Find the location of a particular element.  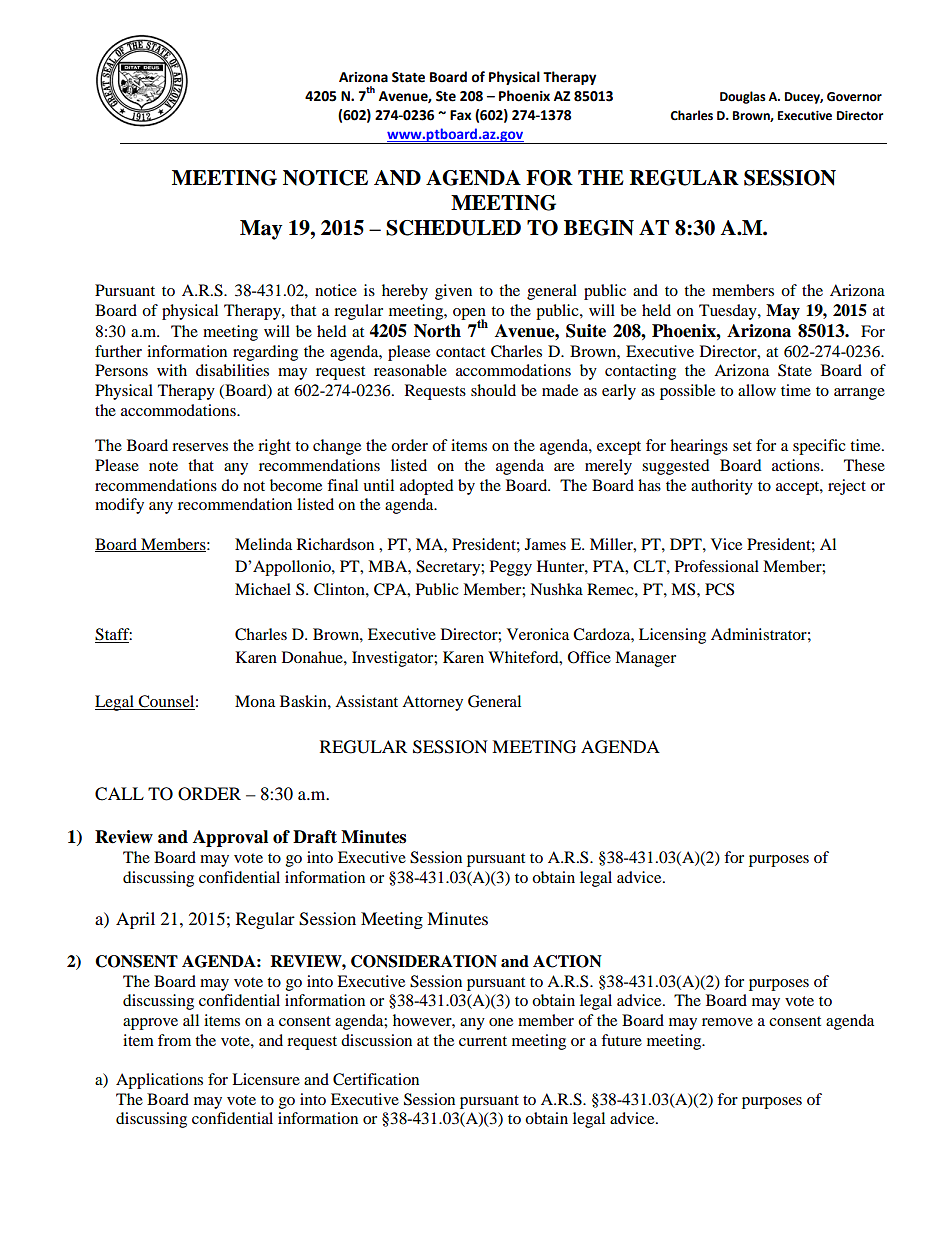

from is located at coordinates (174, 1040).
